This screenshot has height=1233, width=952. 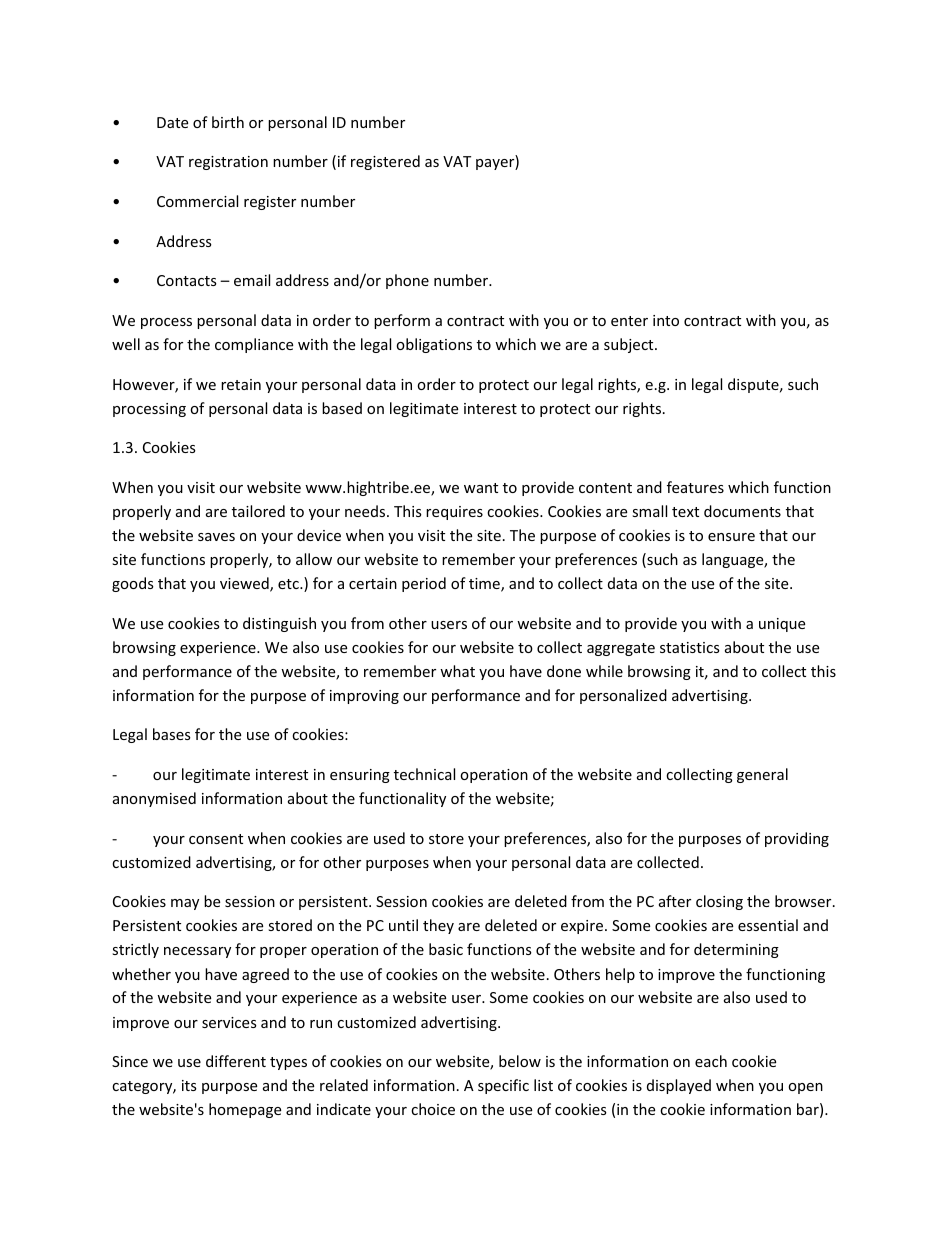 I want to click on its, so click(x=189, y=1085).
